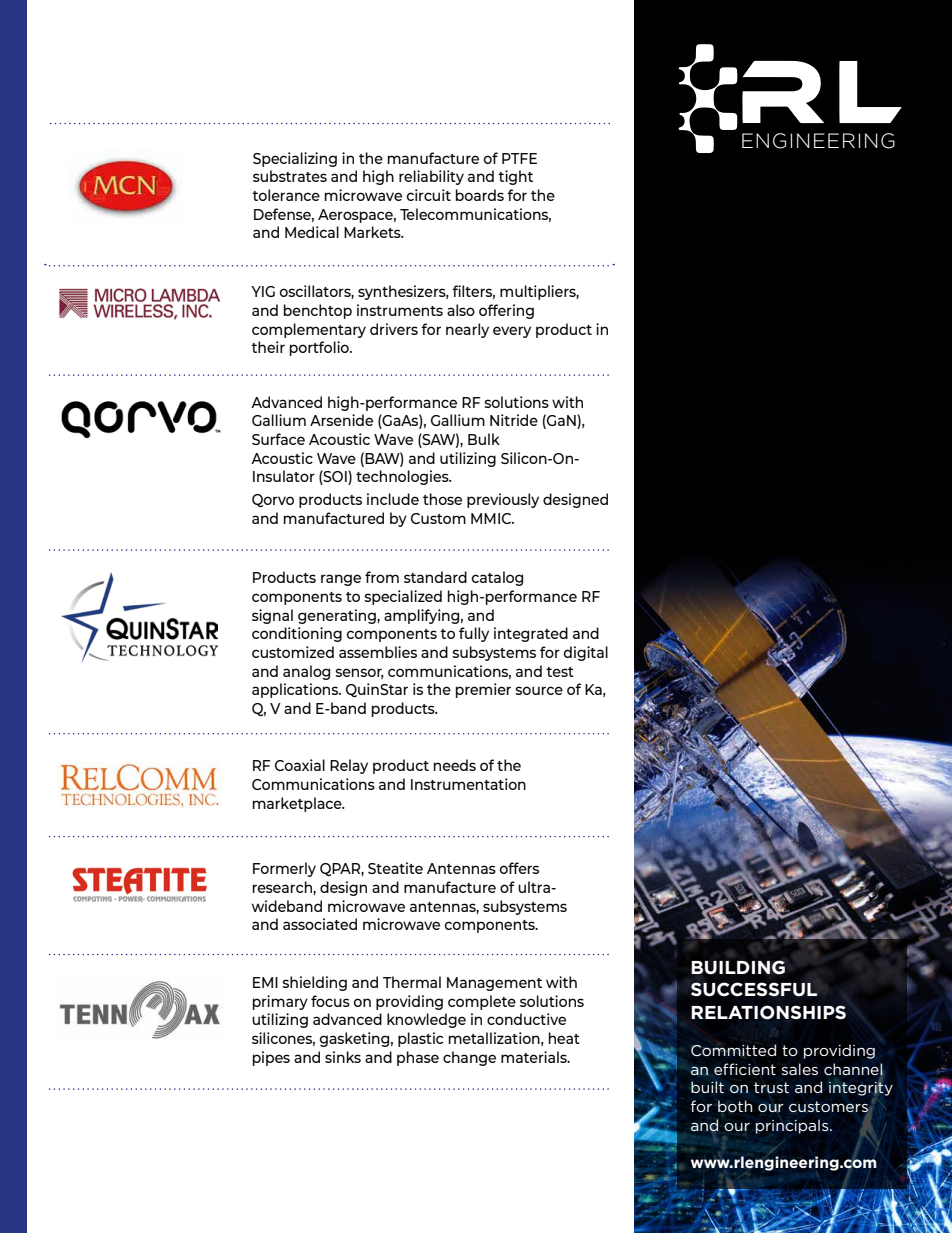 Image resolution: width=952 pixels, height=1233 pixels. I want to click on materials, so click(535, 1057).
